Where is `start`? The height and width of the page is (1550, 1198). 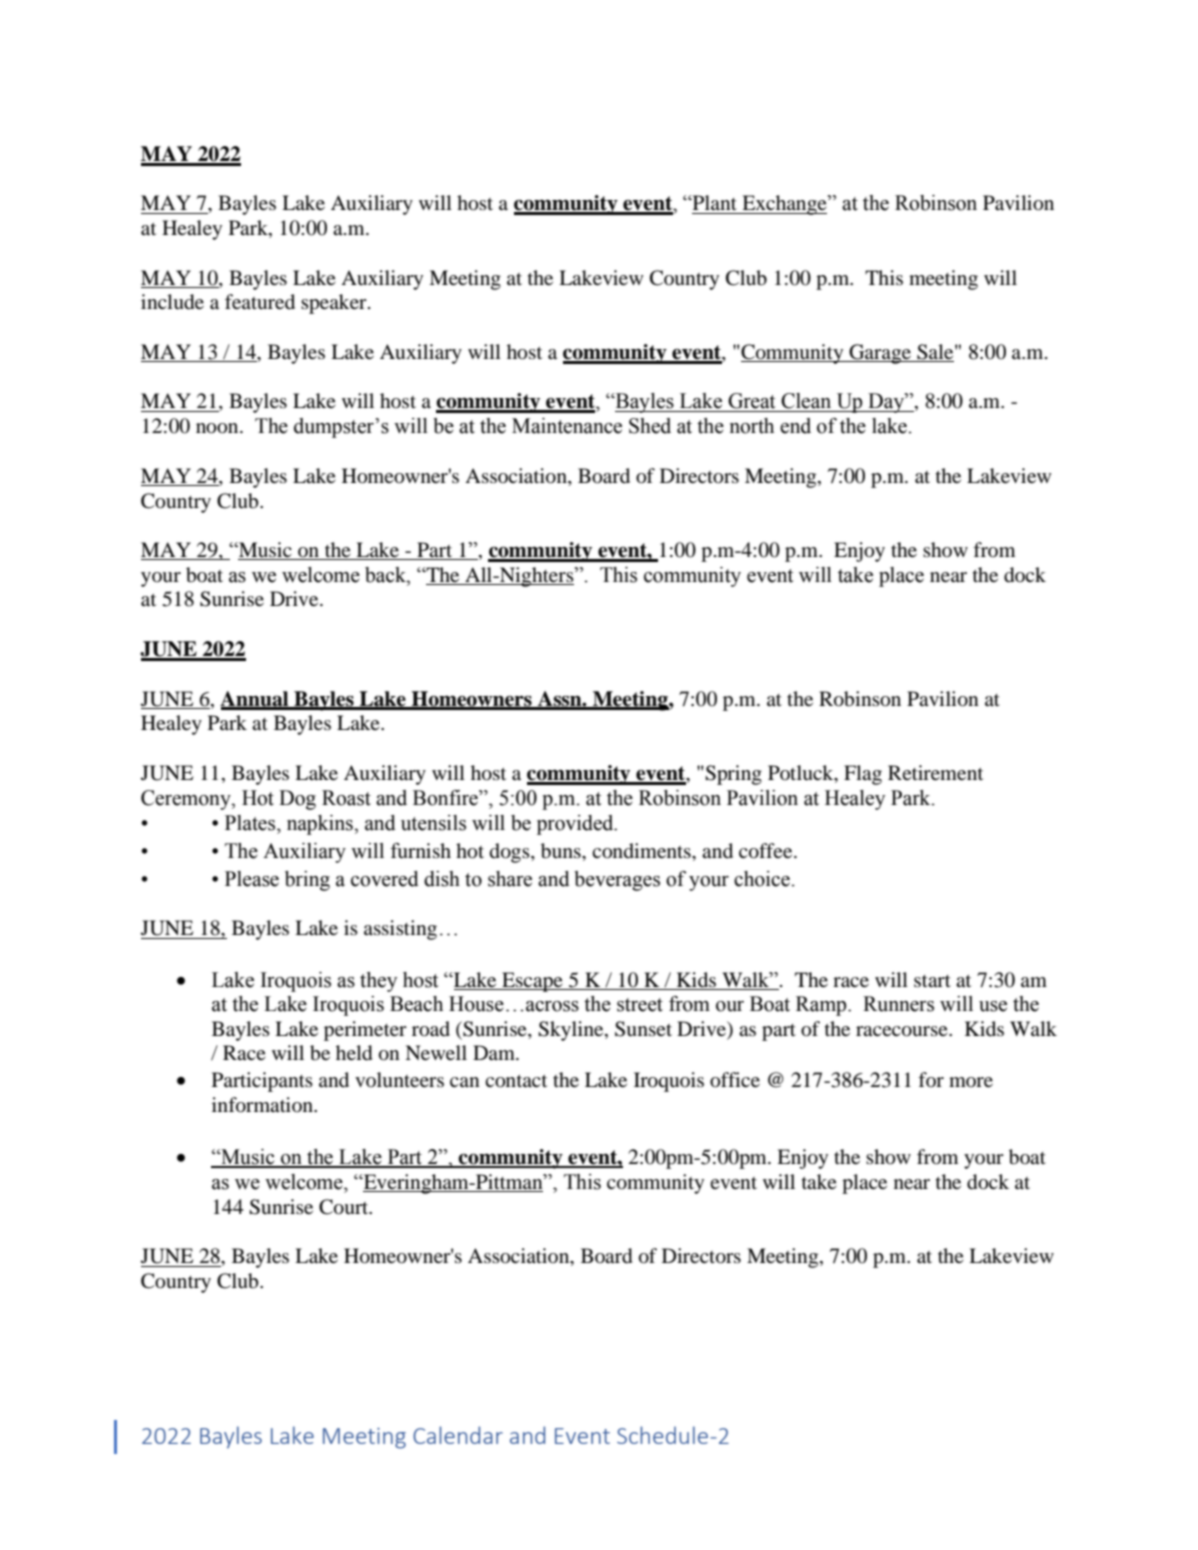 start is located at coordinates (932, 981).
